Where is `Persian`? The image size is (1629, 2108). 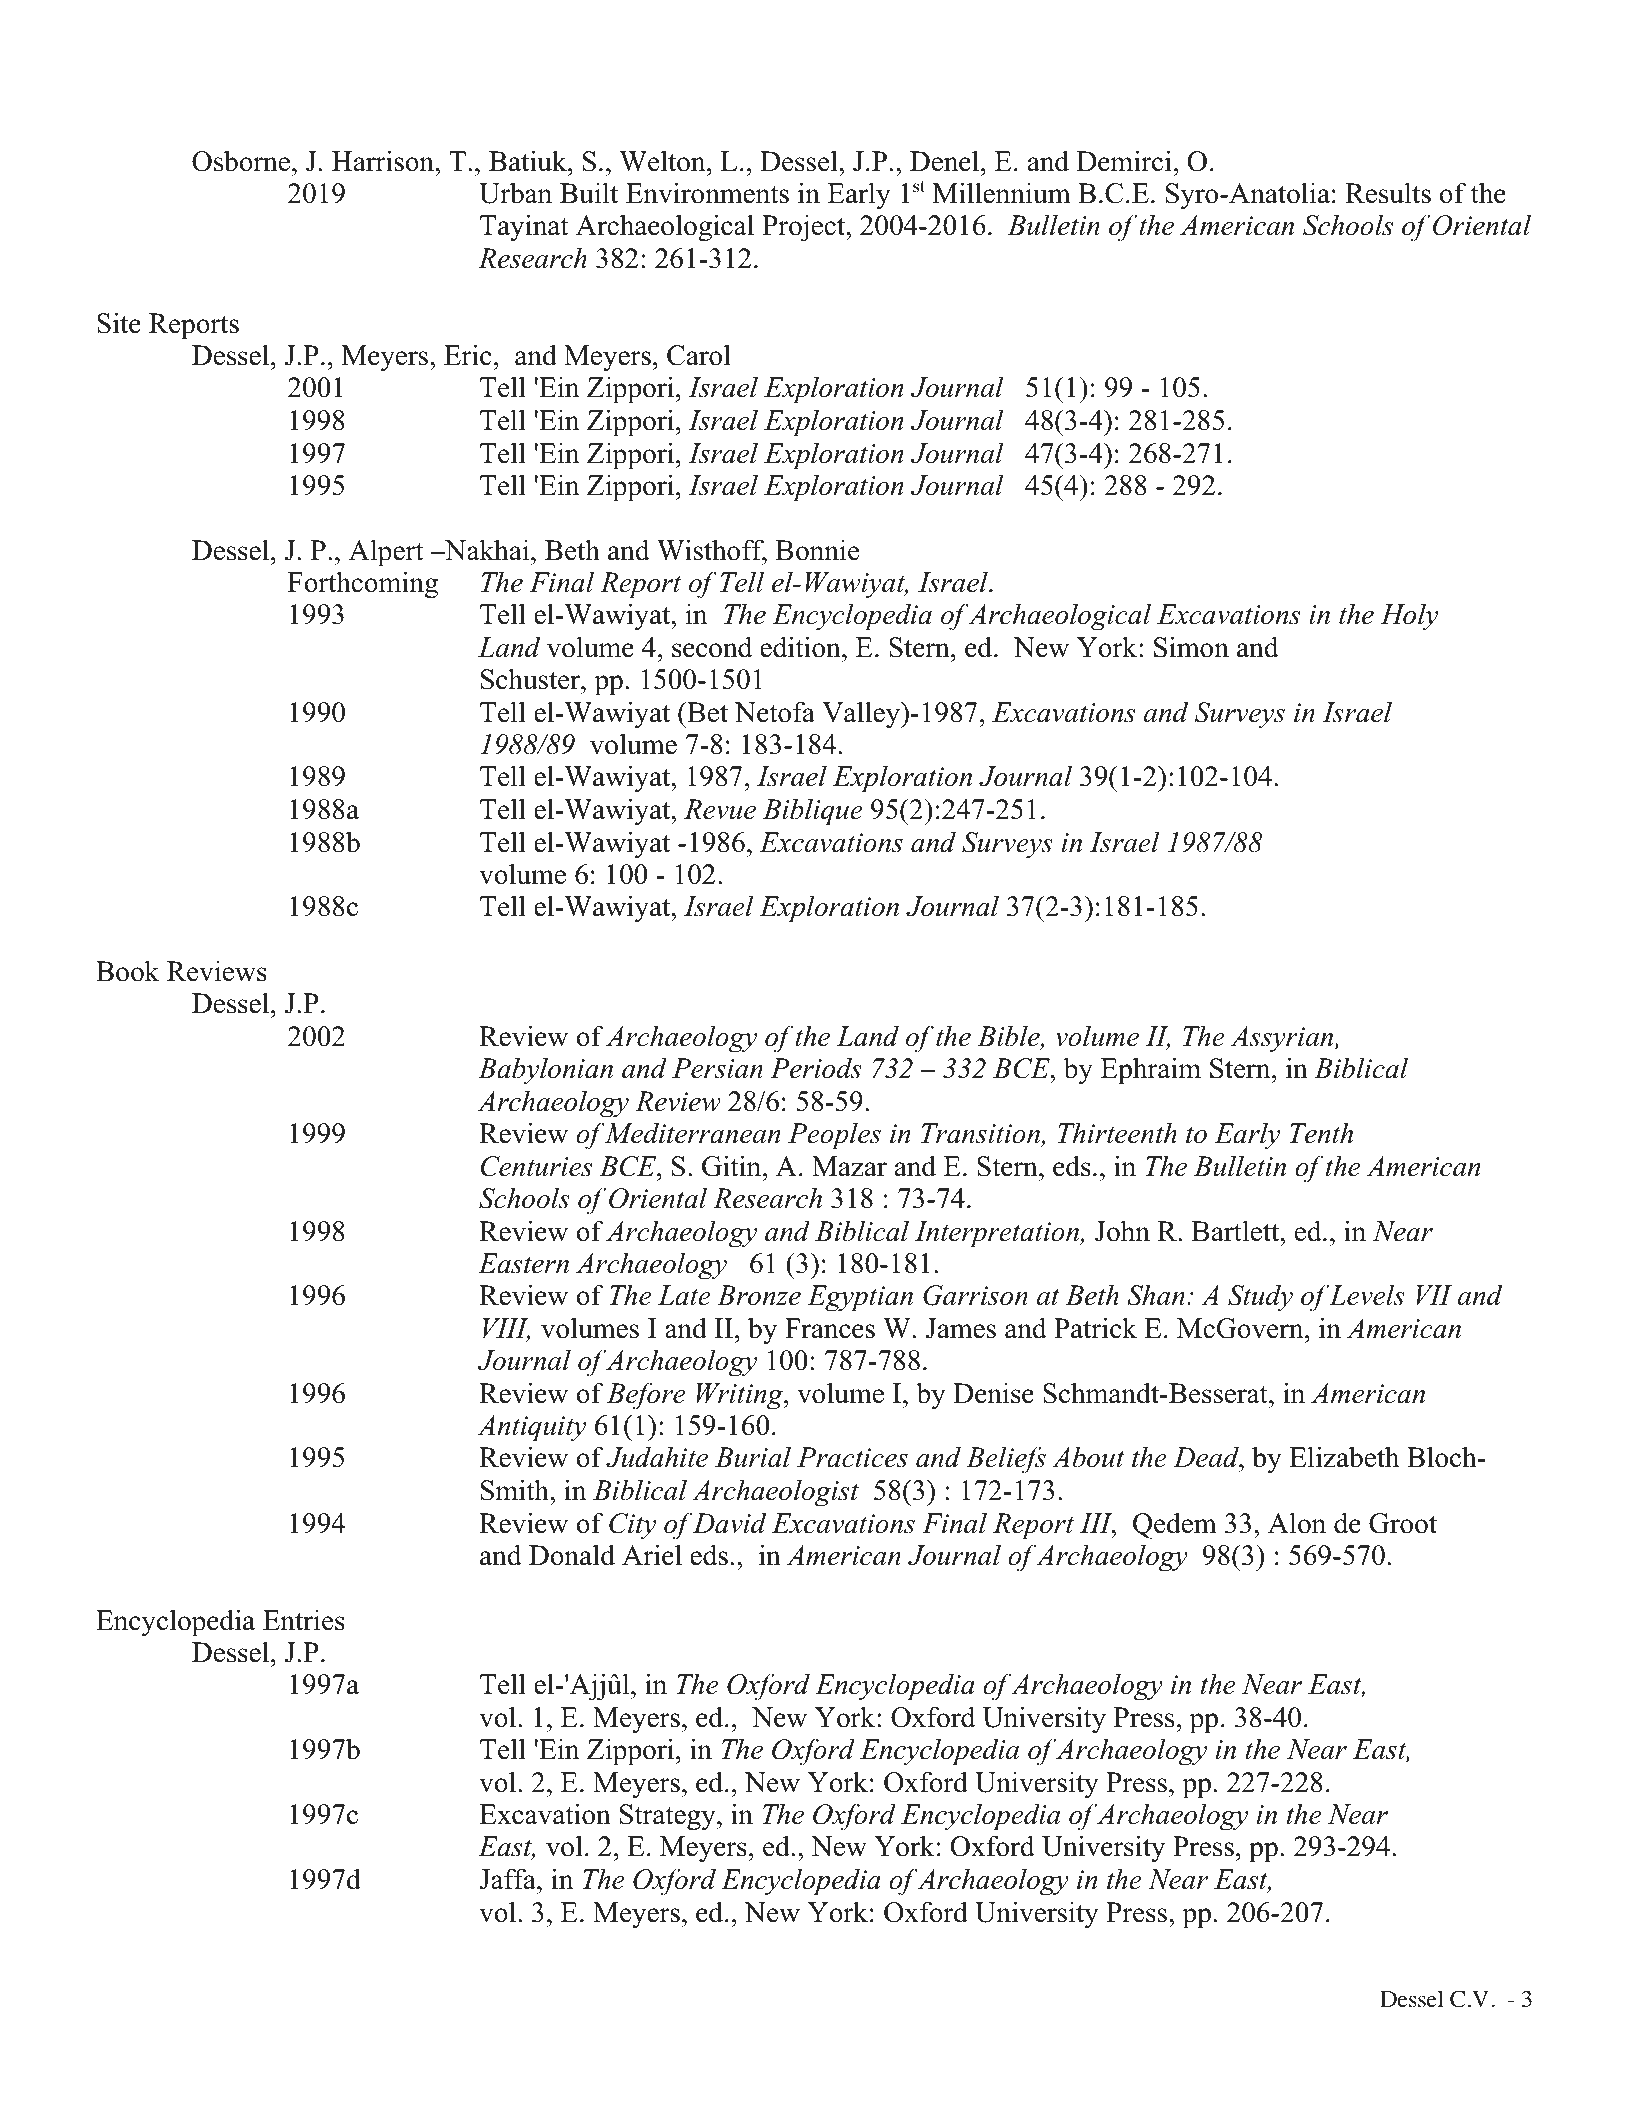
Persian is located at coordinates (717, 1068).
